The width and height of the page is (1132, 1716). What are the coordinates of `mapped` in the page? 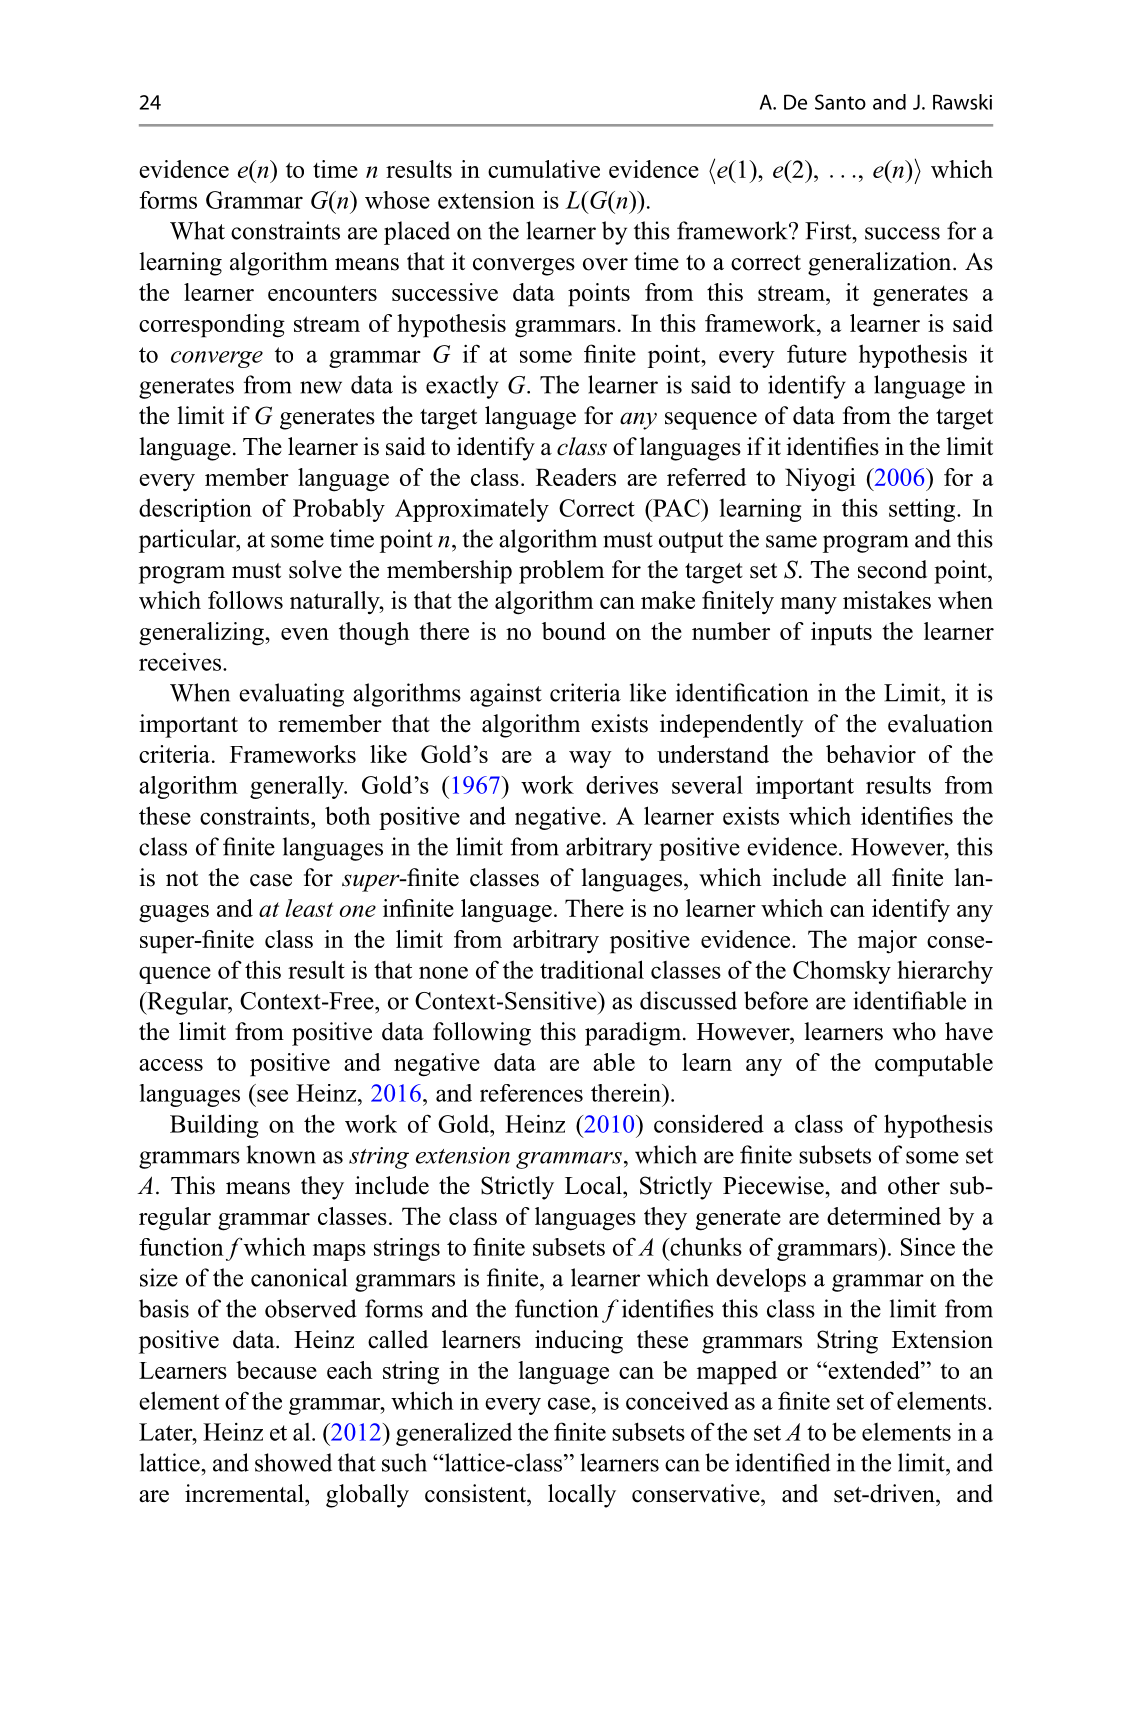 It's located at (737, 1373).
